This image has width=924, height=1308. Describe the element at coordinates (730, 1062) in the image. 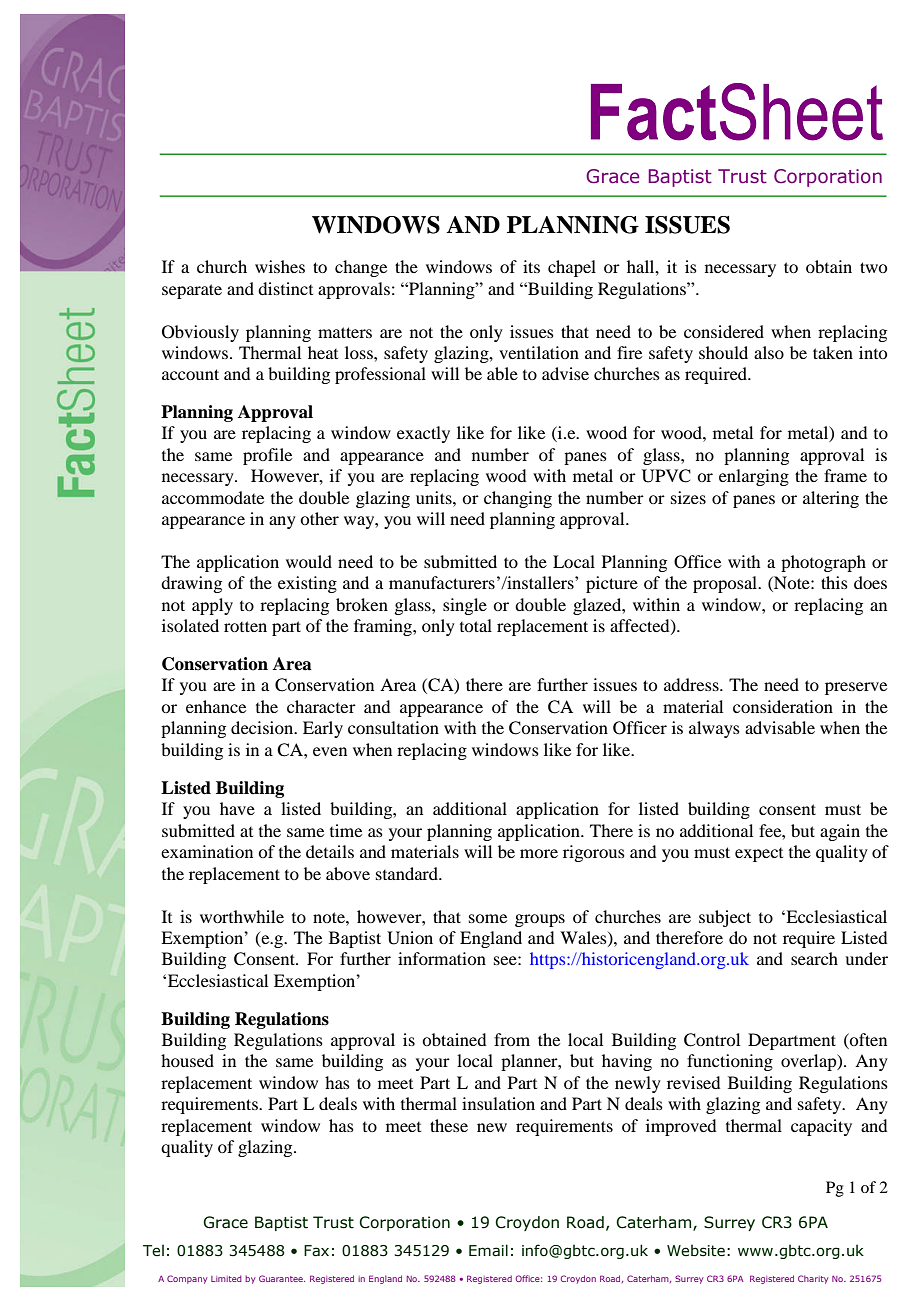

I see `functioning` at that location.
